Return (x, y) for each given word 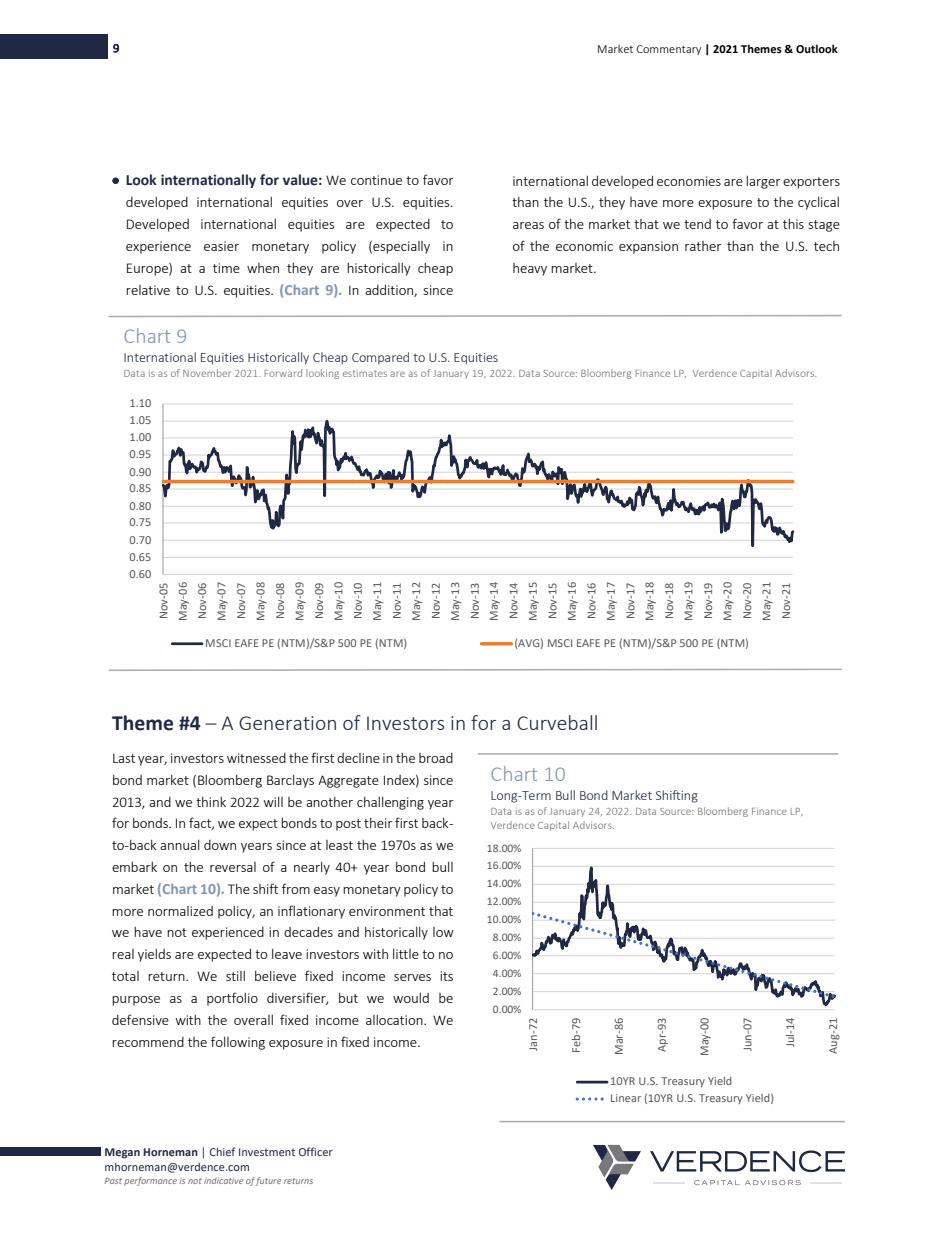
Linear (626, 1098)
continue (376, 180)
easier (221, 246)
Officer (316, 1151)
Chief (222, 1151)
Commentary (669, 50)
